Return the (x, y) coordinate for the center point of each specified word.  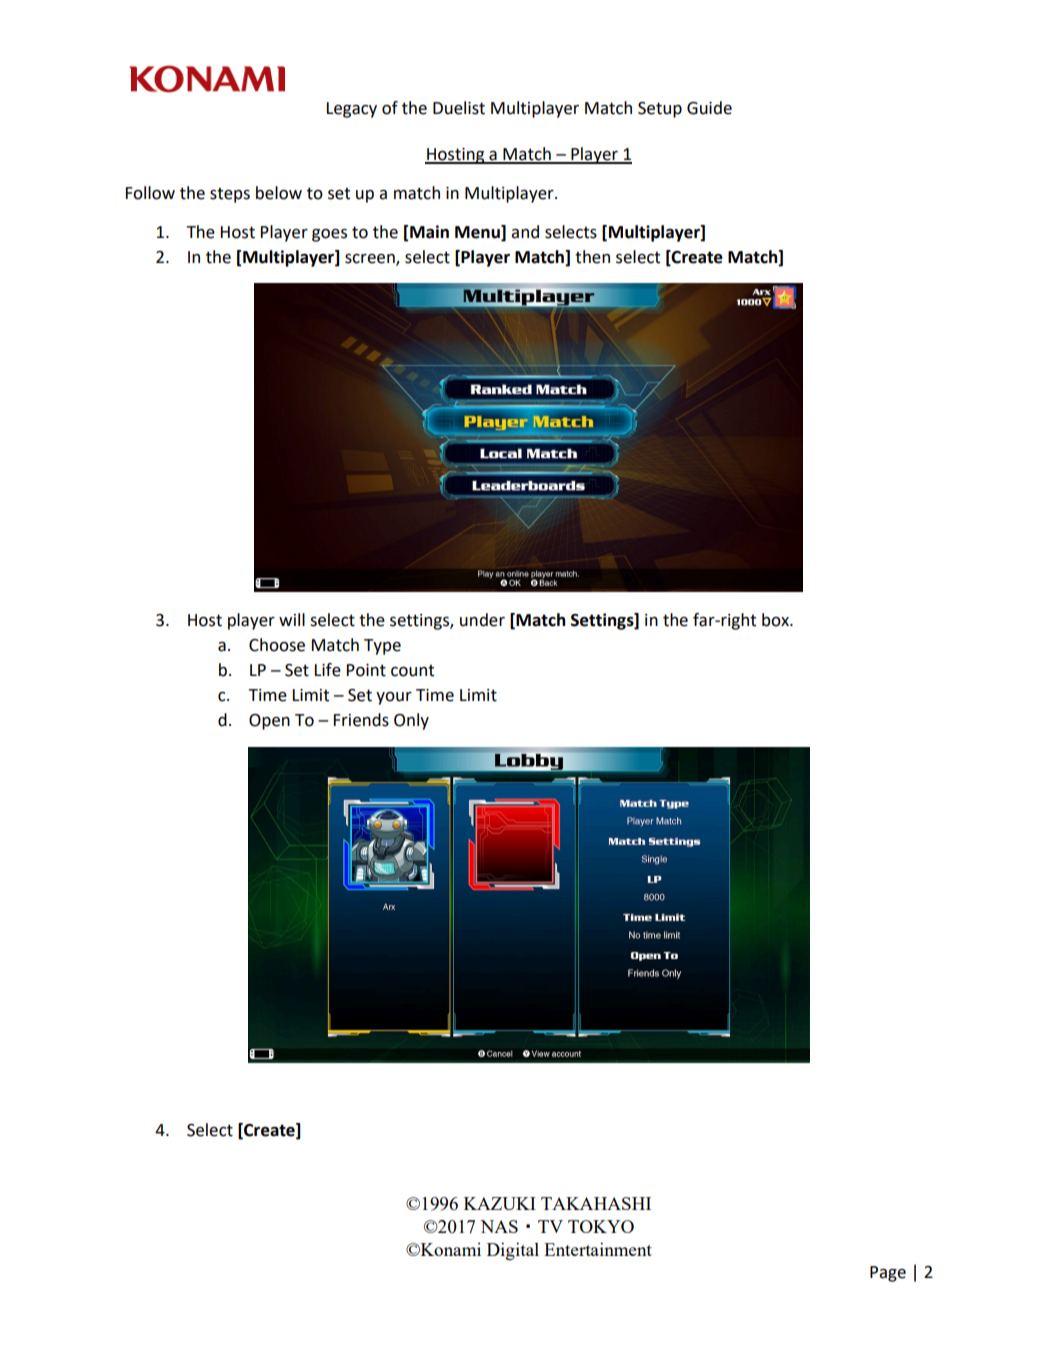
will (292, 619)
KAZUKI (500, 1203)
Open (269, 722)
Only (411, 721)
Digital (513, 1251)
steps (230, 195)
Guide (709, 108)
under (482, 620)
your (394, 698)
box (776, 620)
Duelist (459, 108)
